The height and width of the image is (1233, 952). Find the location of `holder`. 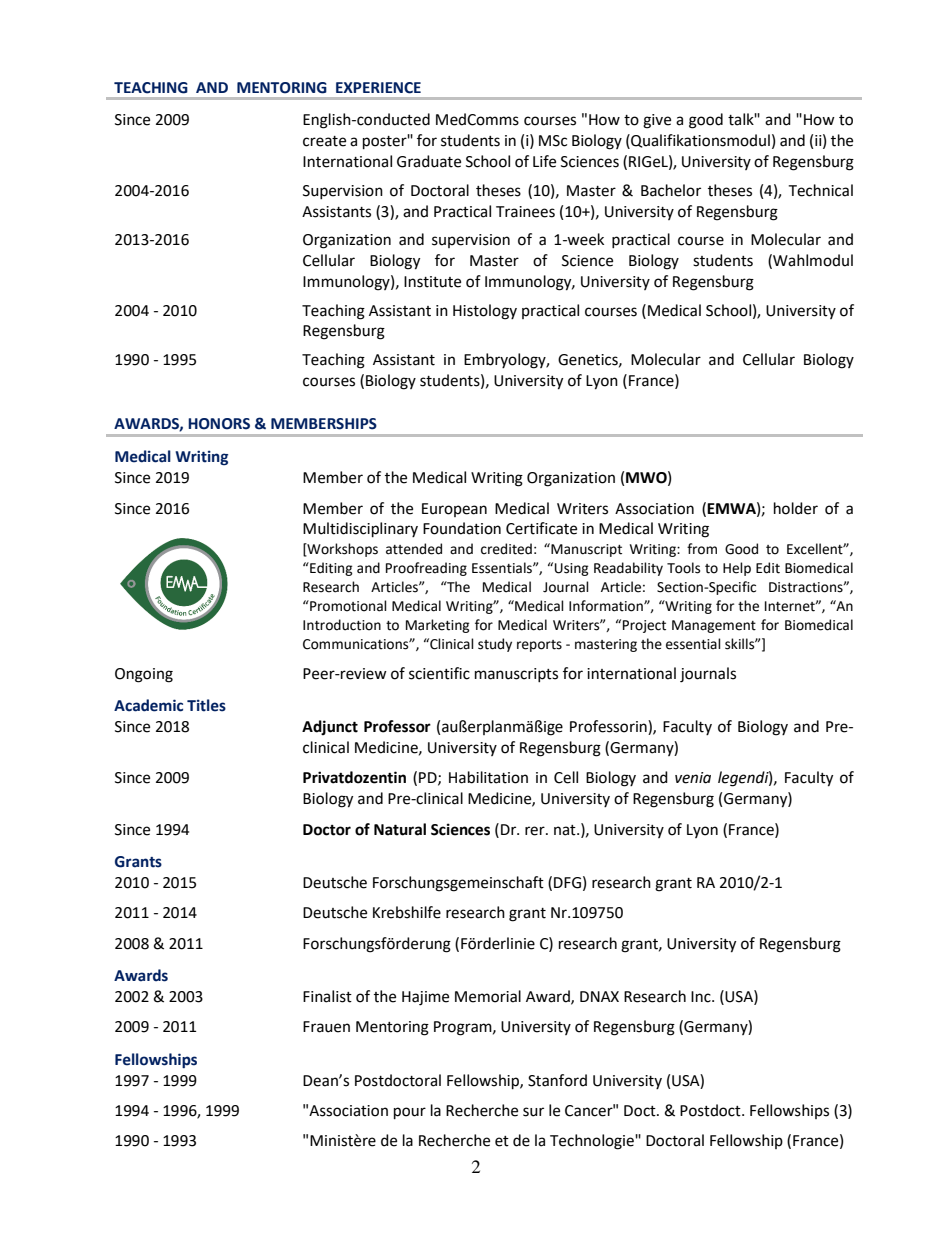

holder is located at coordinates (796, 508).
